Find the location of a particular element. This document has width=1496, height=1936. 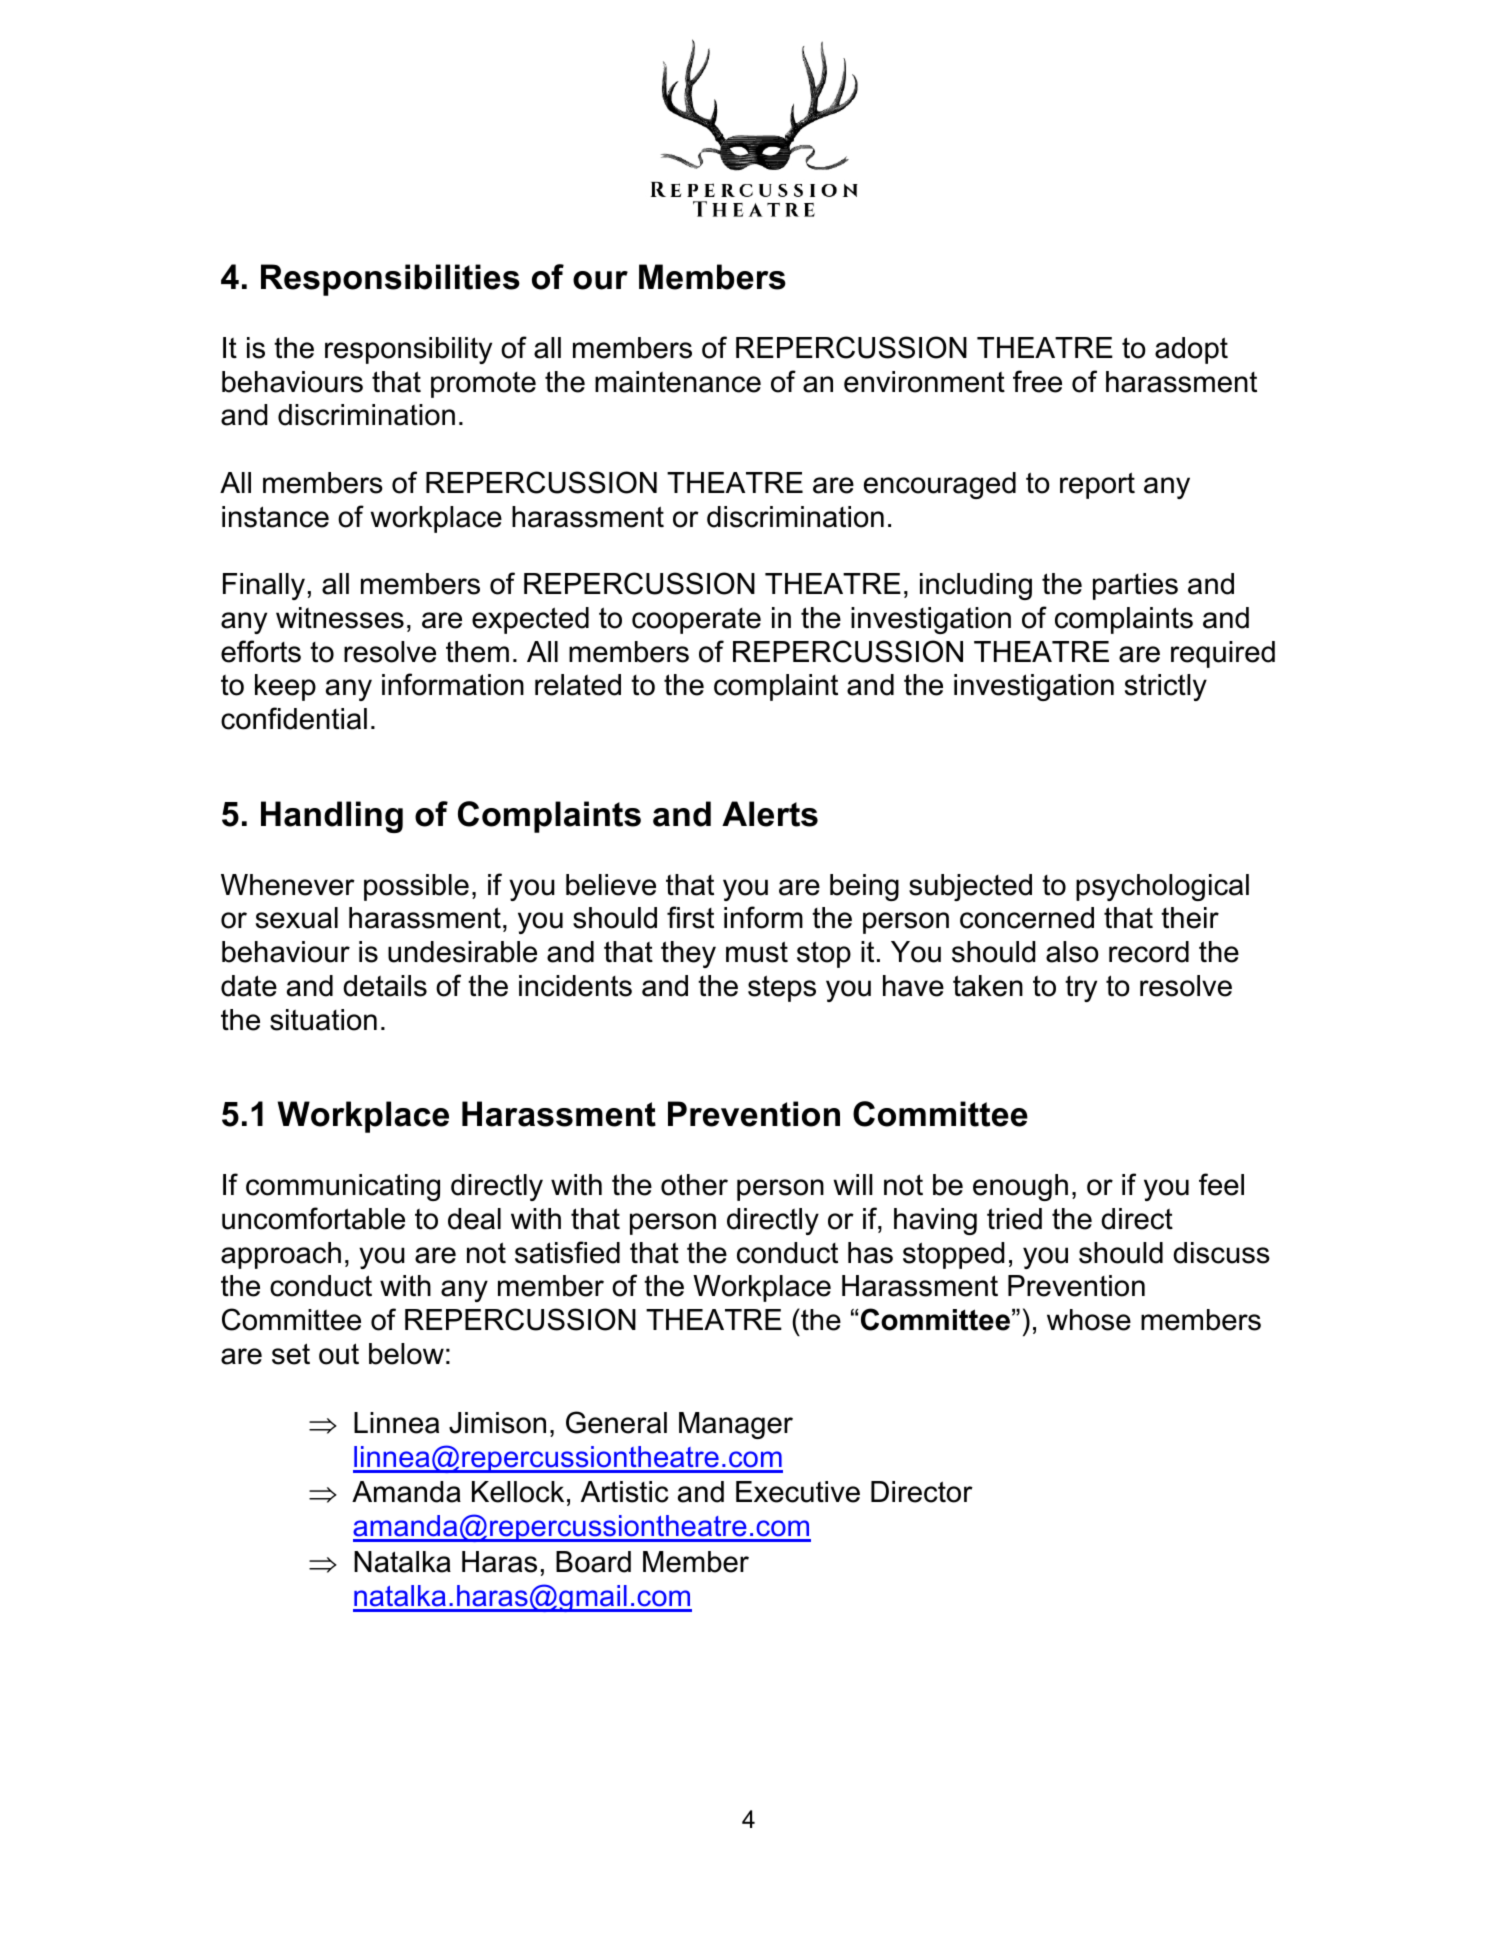

maintenance is located at coordinates (678, 382).
